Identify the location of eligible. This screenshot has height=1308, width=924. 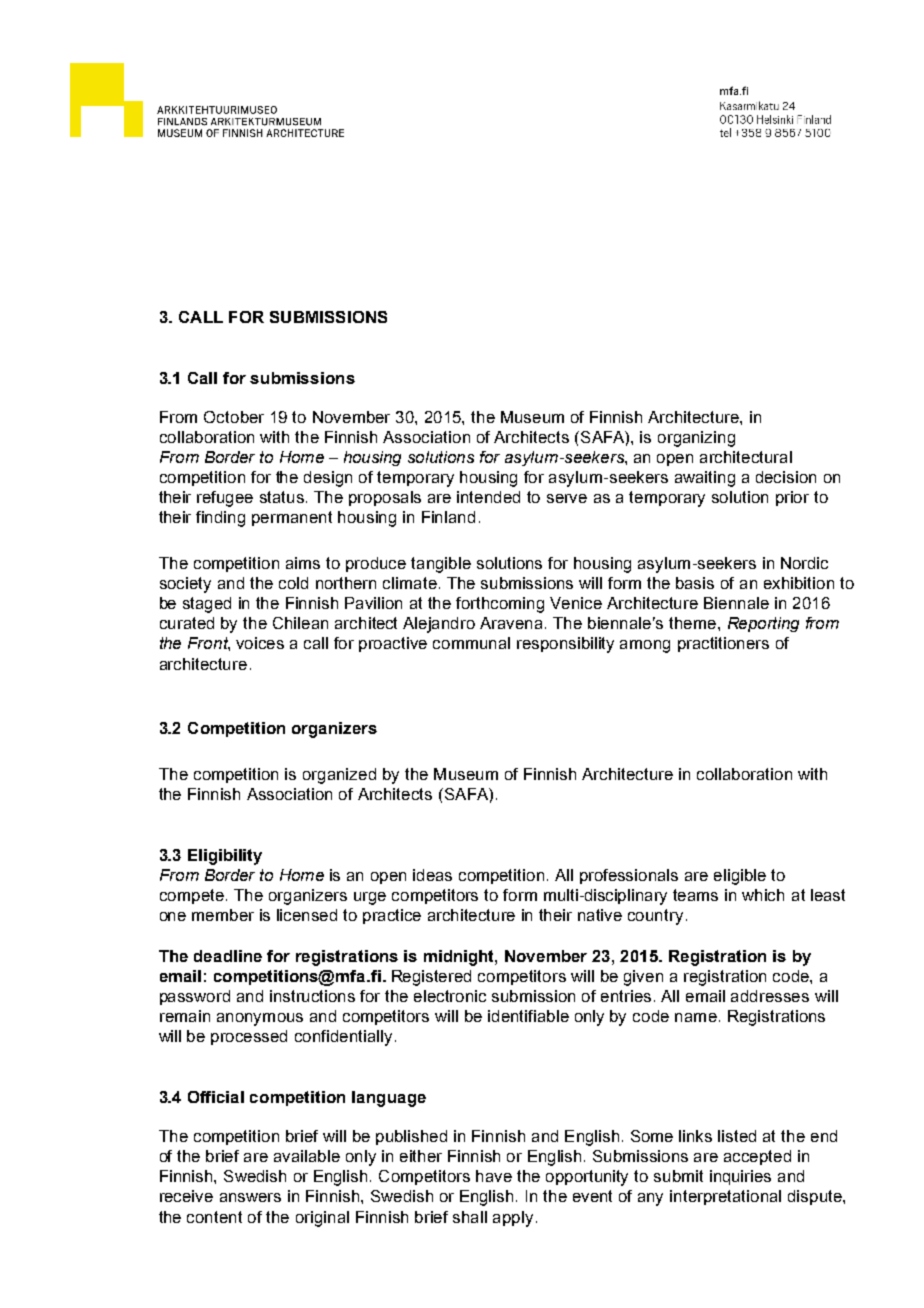
(740, 877).
